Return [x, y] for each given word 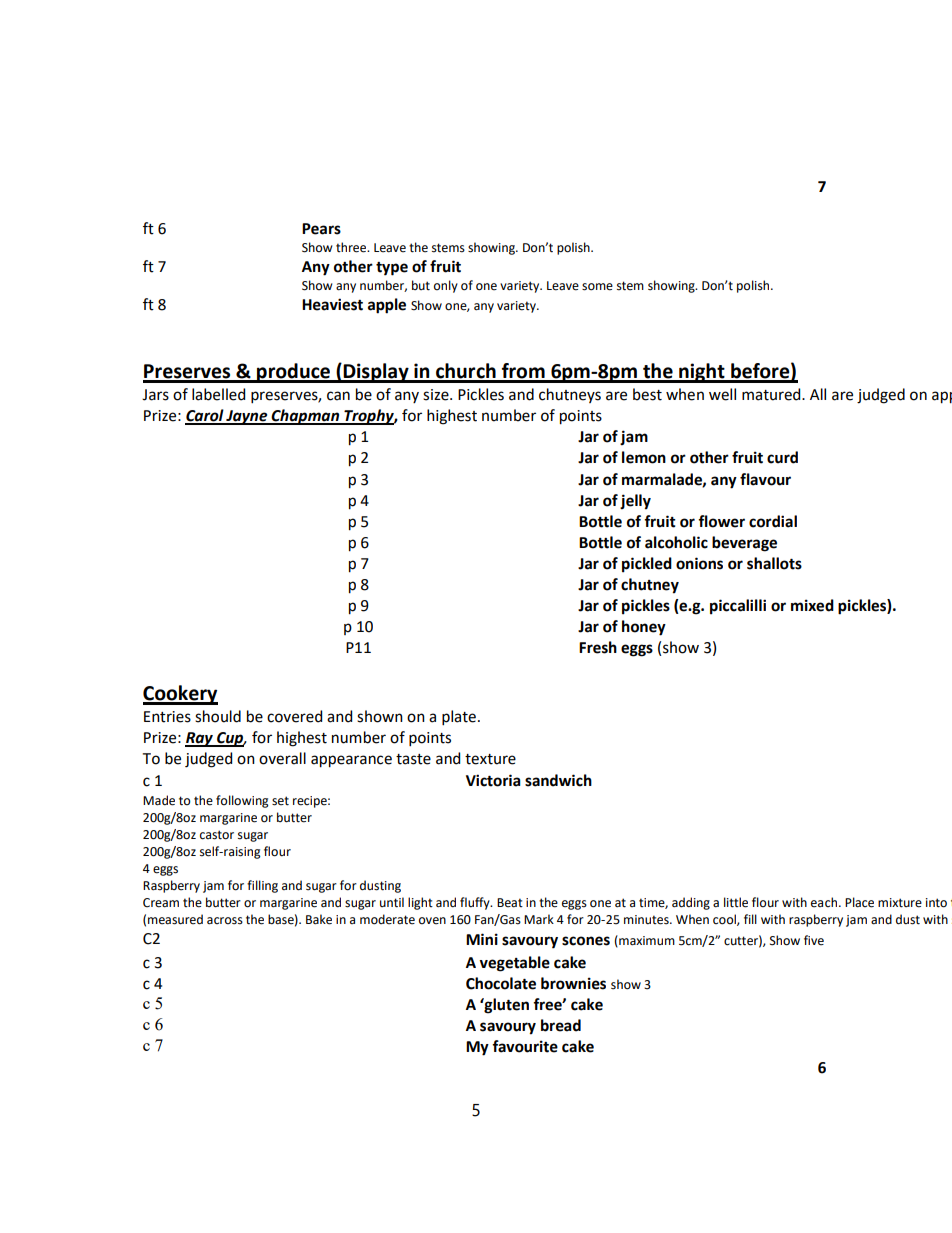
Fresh [598, 647]
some [597, 287]
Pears [321, 229]
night [702, 373]
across [225, 921]
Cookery [180, 695]
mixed [812, 605]
